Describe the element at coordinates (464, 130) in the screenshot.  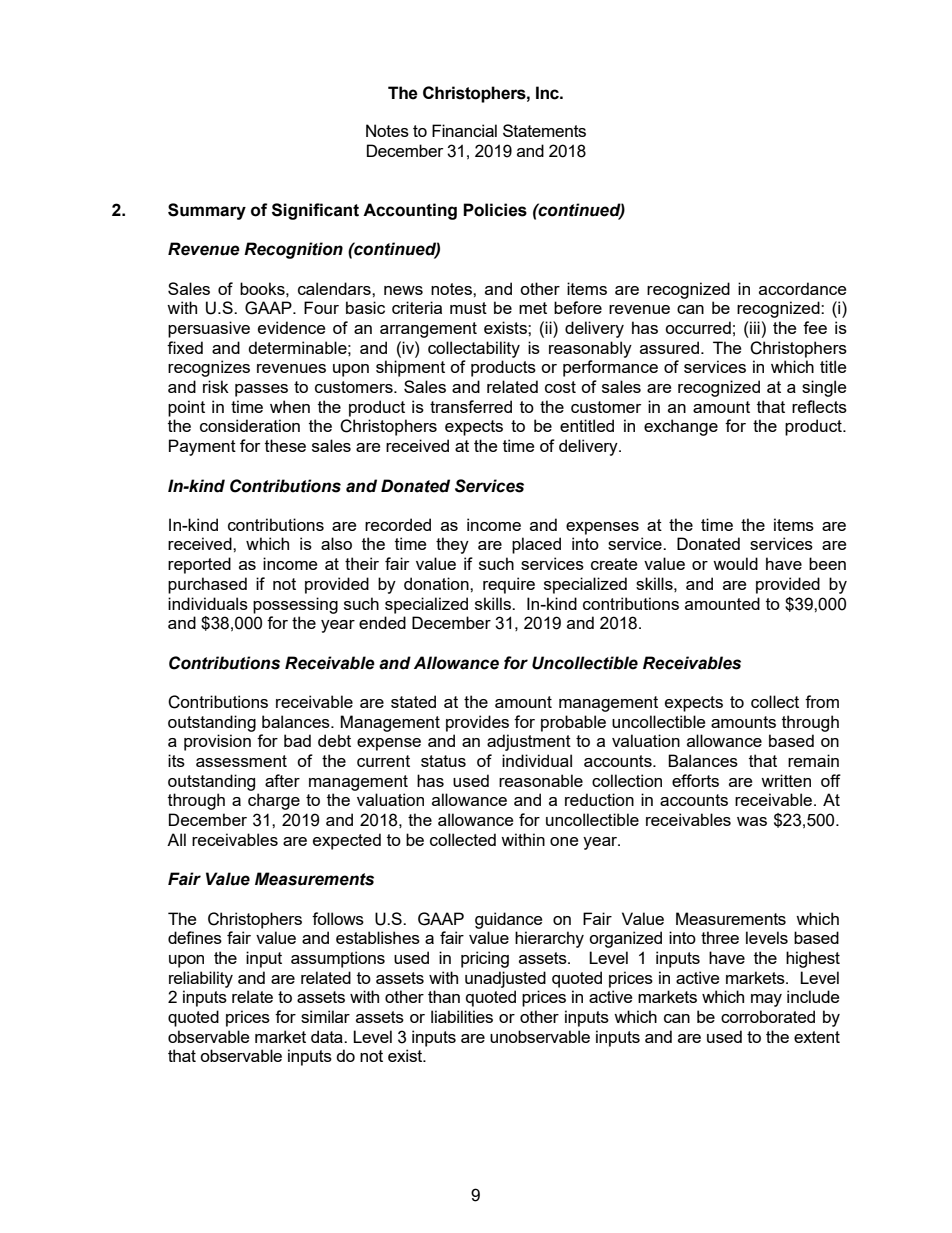
I see `Financial` at that location.
